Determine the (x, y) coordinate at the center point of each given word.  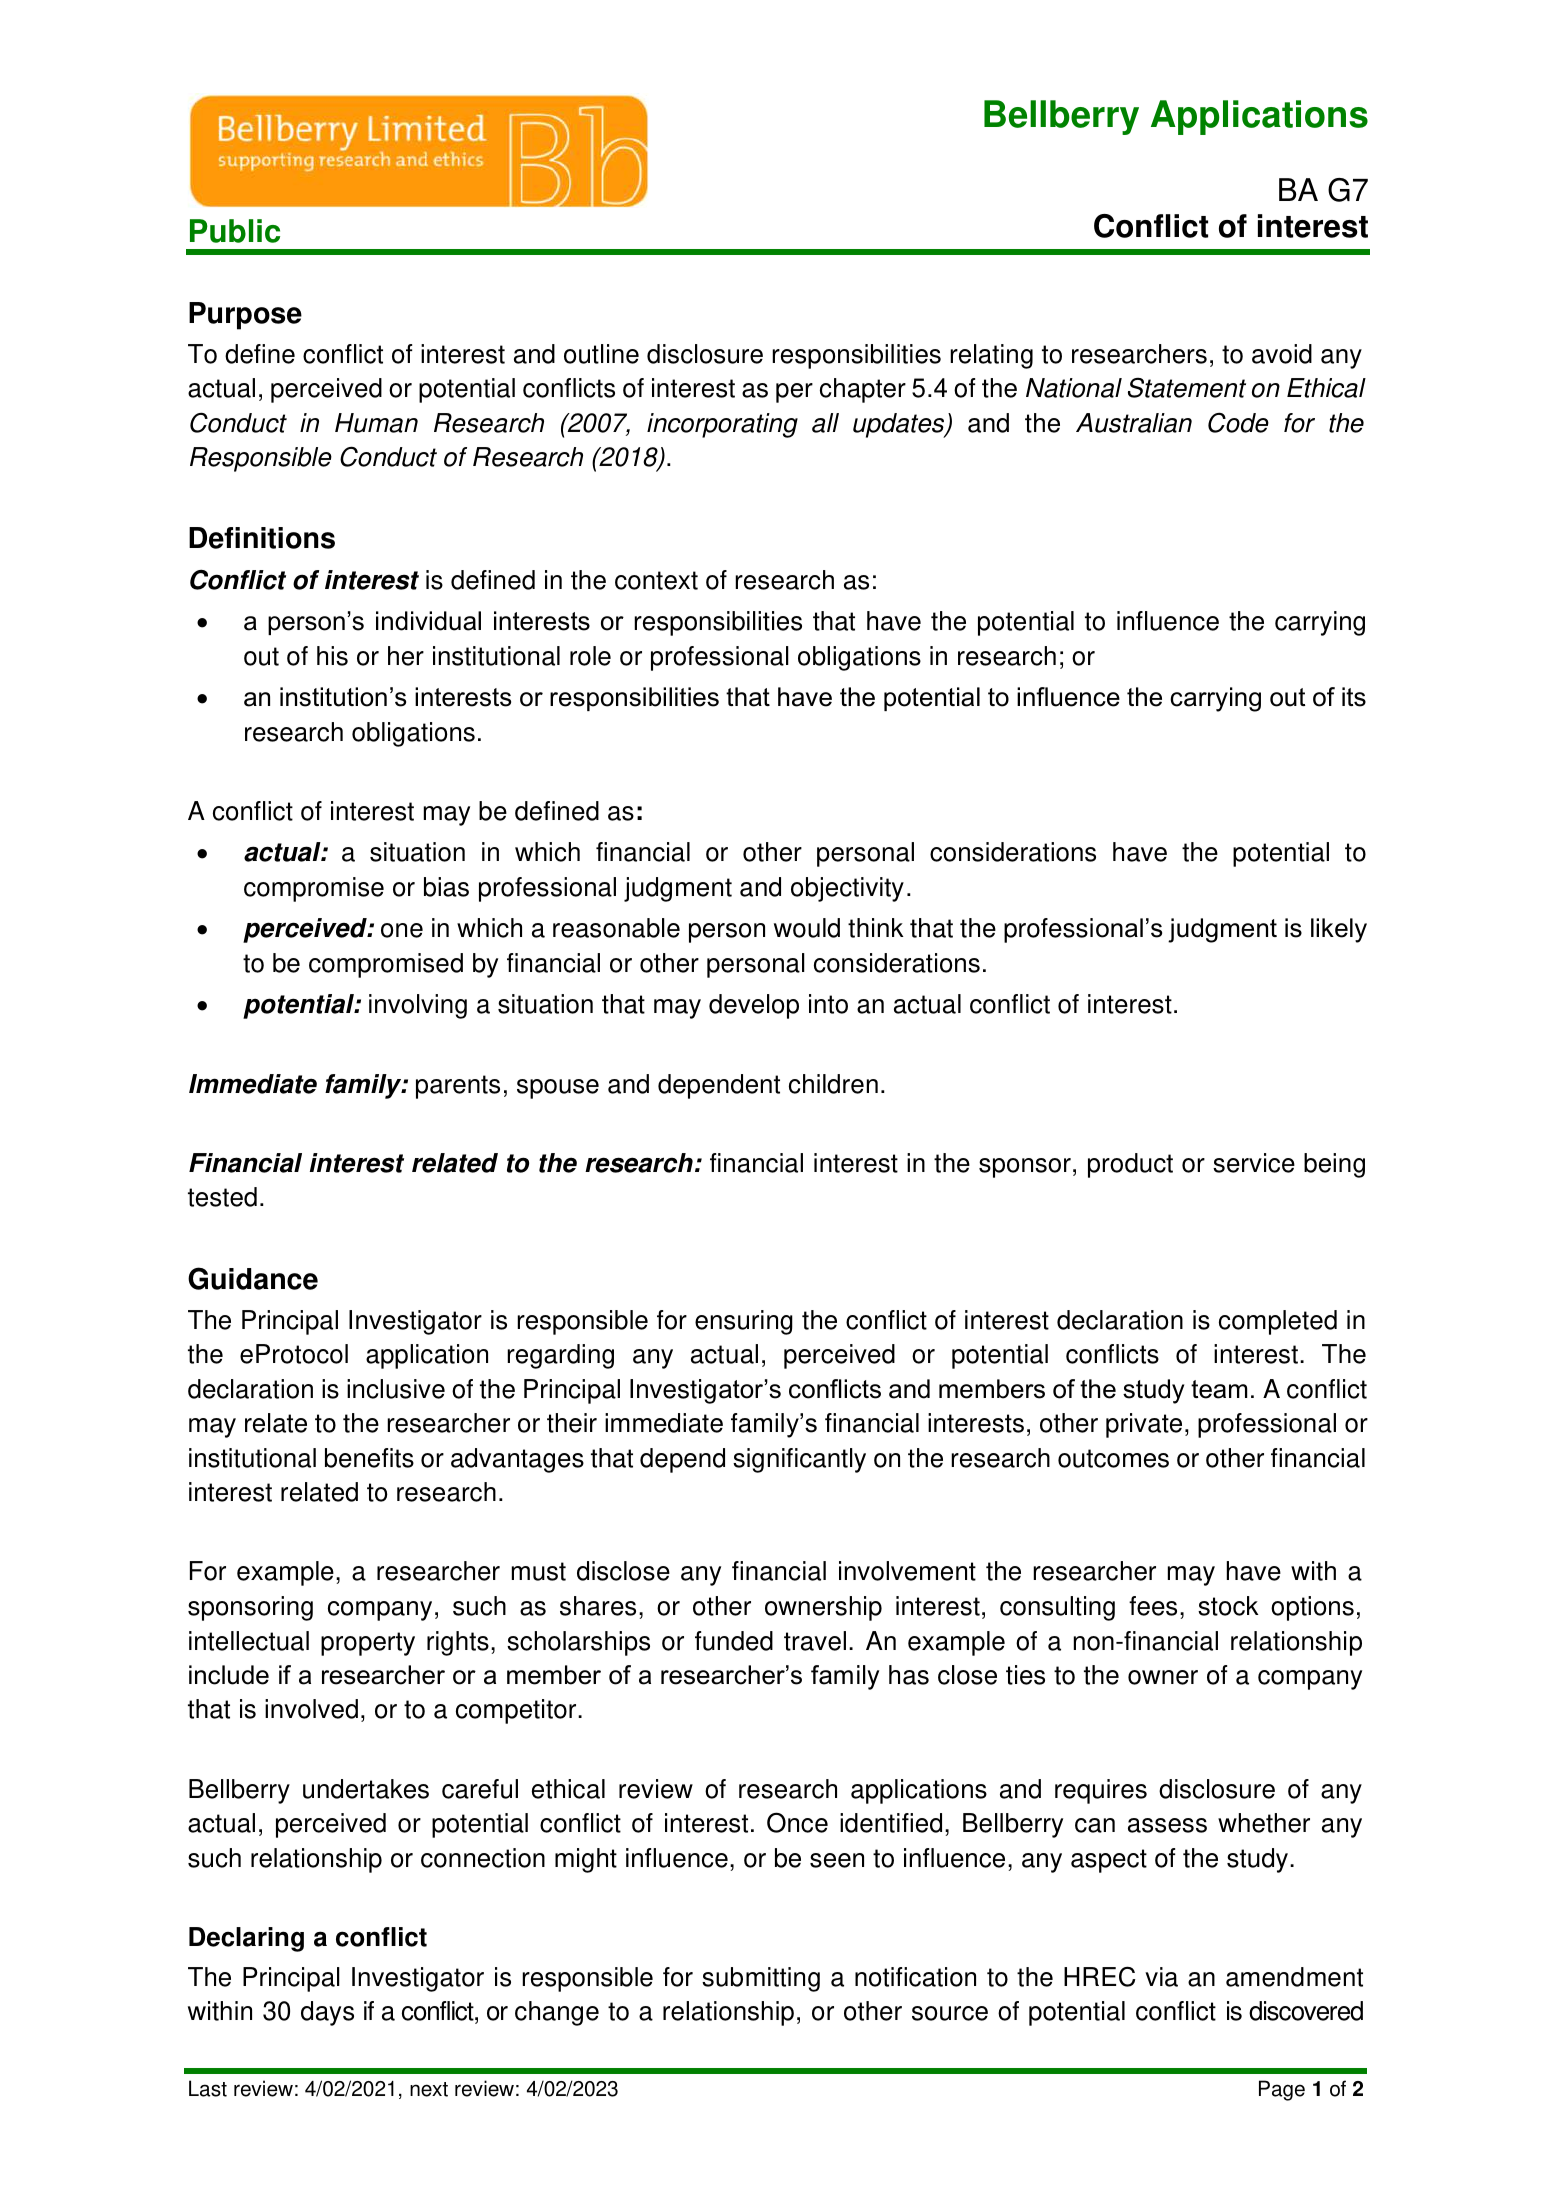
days (327, 2013)
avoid (1282, 354)
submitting (761, 1979)
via (1161, 1977)
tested (222, 1197)
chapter (863, 390)
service (1254, 1163)
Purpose (245, 316)
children (833, 1084)
